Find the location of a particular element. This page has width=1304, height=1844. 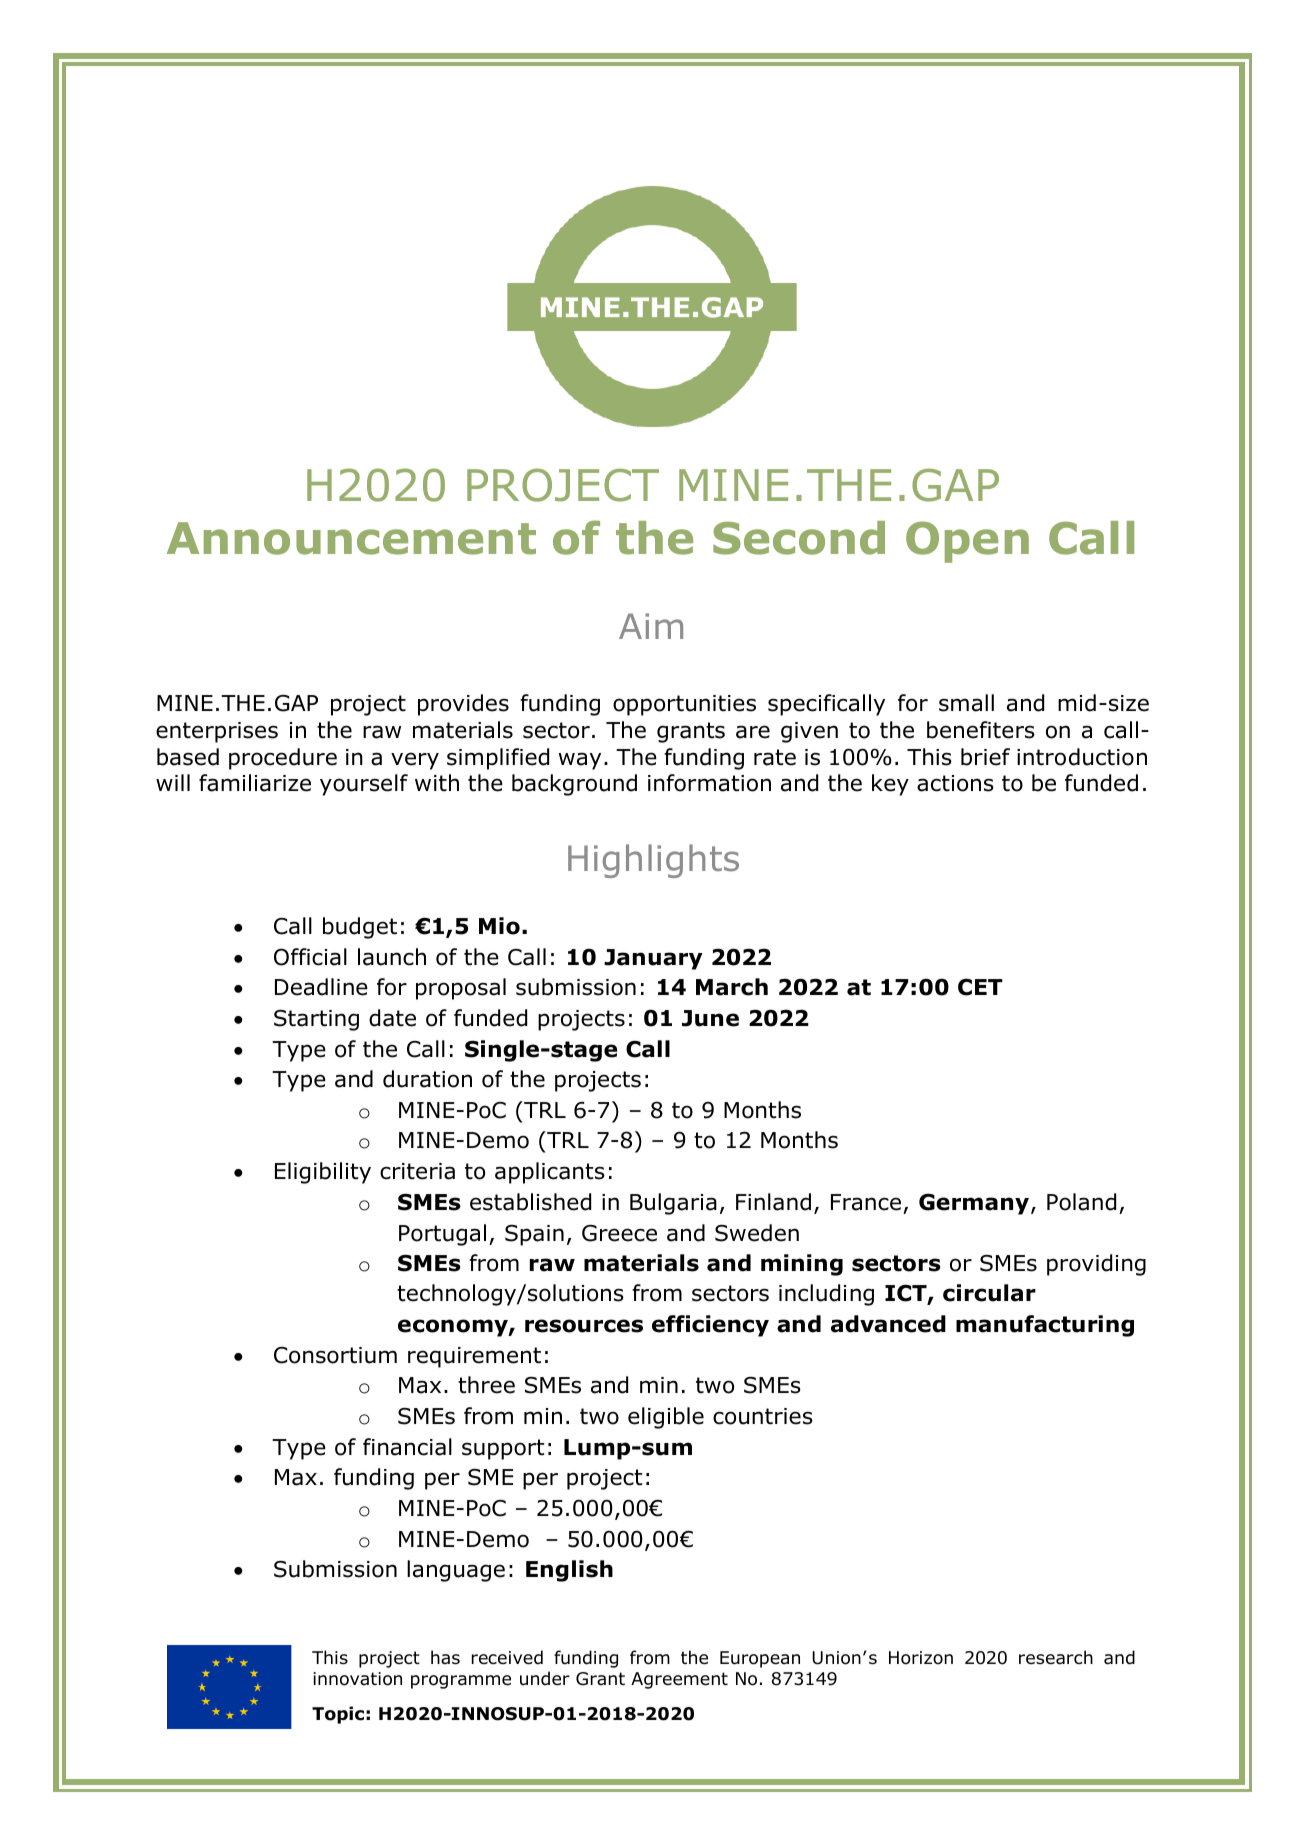

CET is located at coordinates (980, 987).
